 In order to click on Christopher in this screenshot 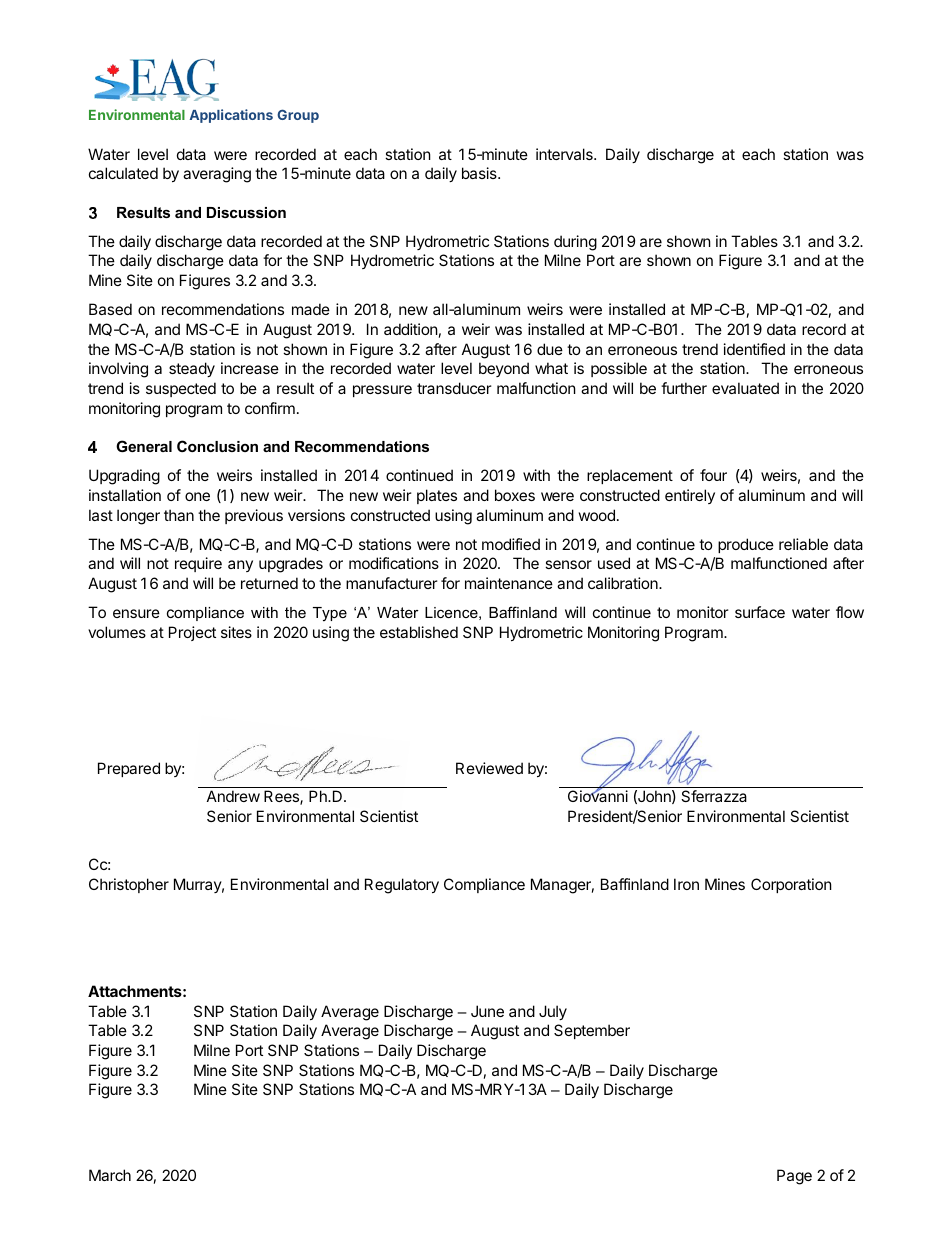, I will do `click(129, 885)`.
